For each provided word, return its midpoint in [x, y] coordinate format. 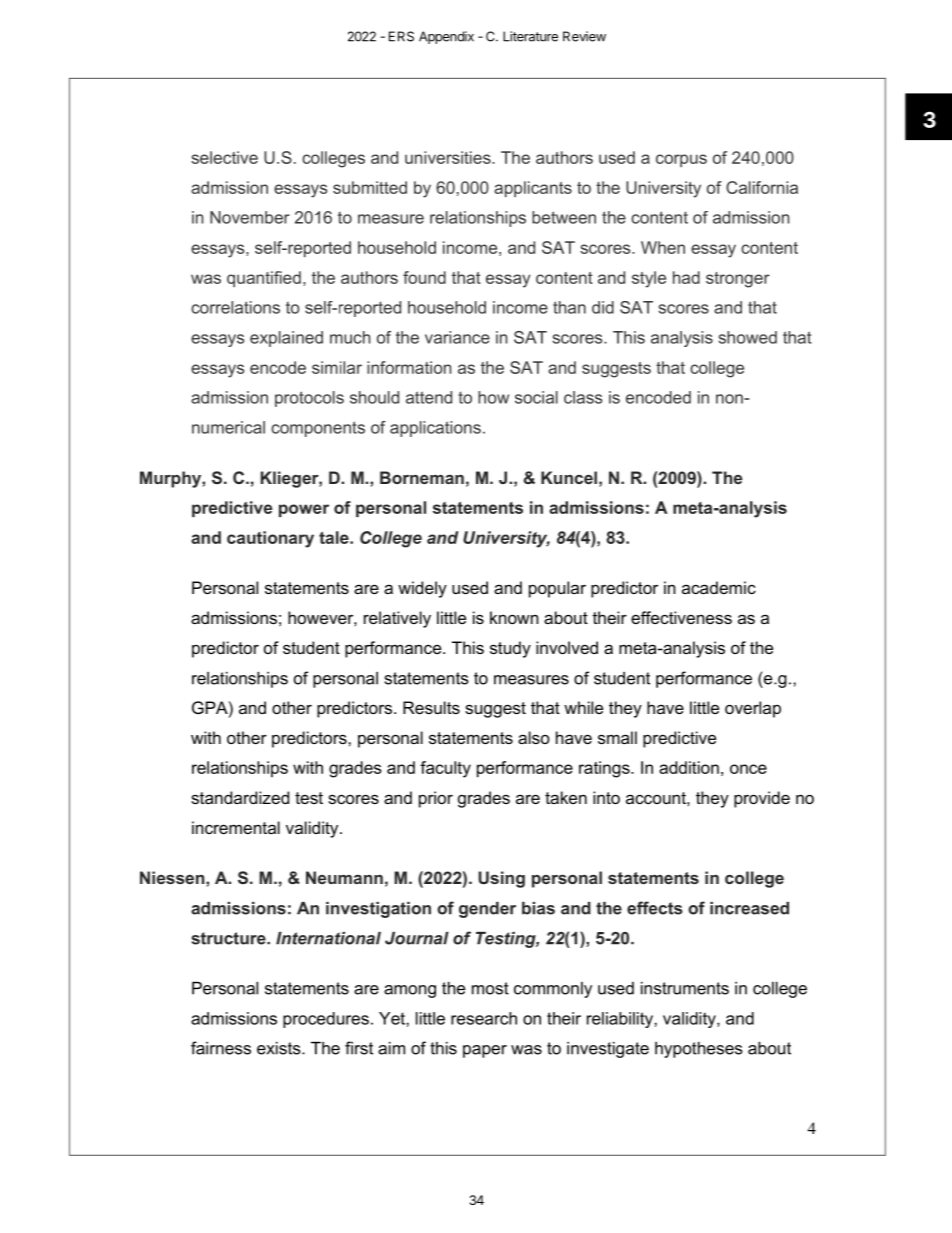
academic [719, 587]
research [484, 1018]
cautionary [270, 539]
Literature [530, 36]
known [514, 617]
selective [224, 157]
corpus [681, 160]
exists [280, 1048]
